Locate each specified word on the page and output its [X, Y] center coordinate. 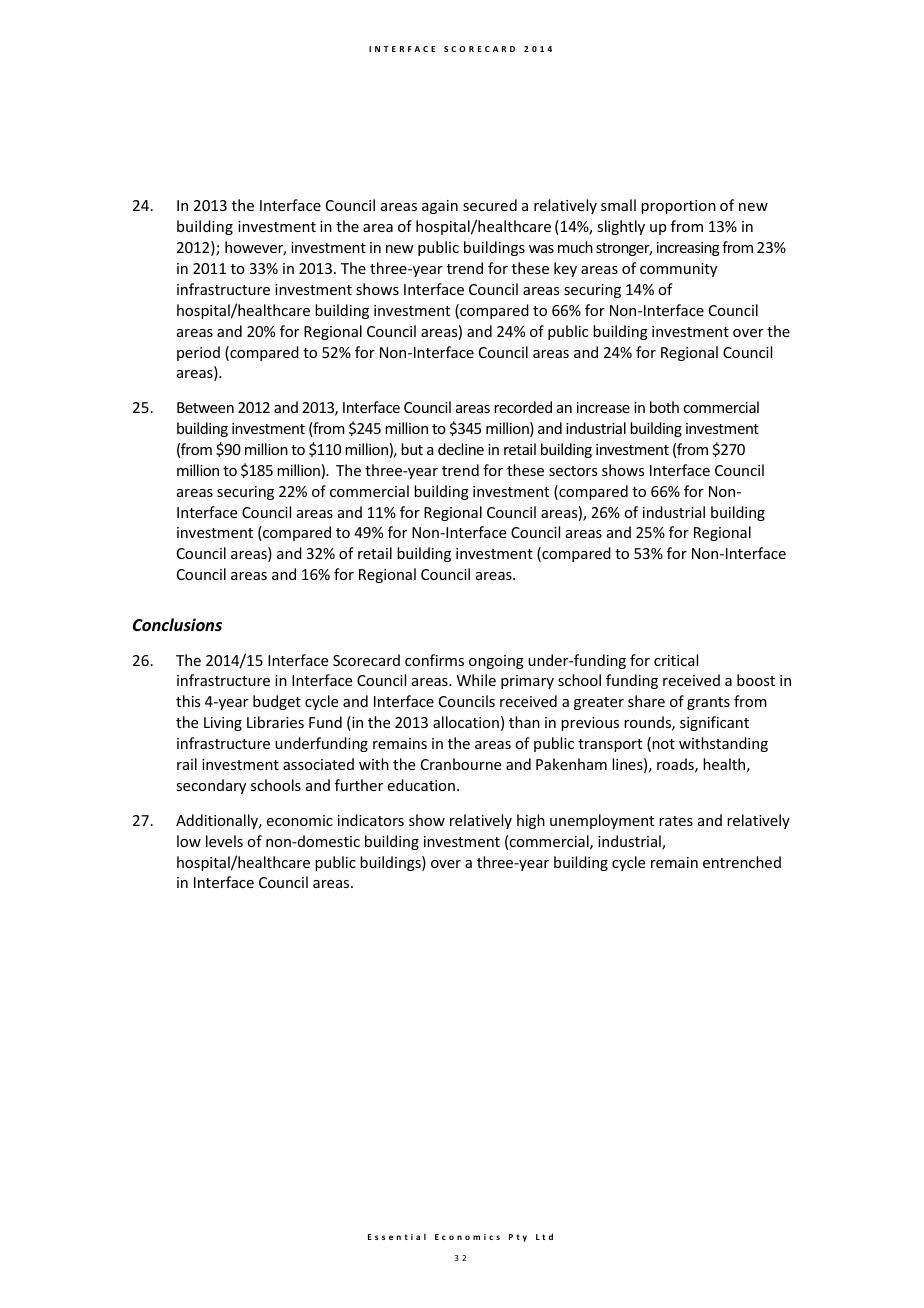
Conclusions [177, 625]
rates [676, 821]
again [440, 207]
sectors [573, 471]
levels [224, 841]
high [531, 821]
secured [490, 205]
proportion [678, 207]
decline [461, 449]
